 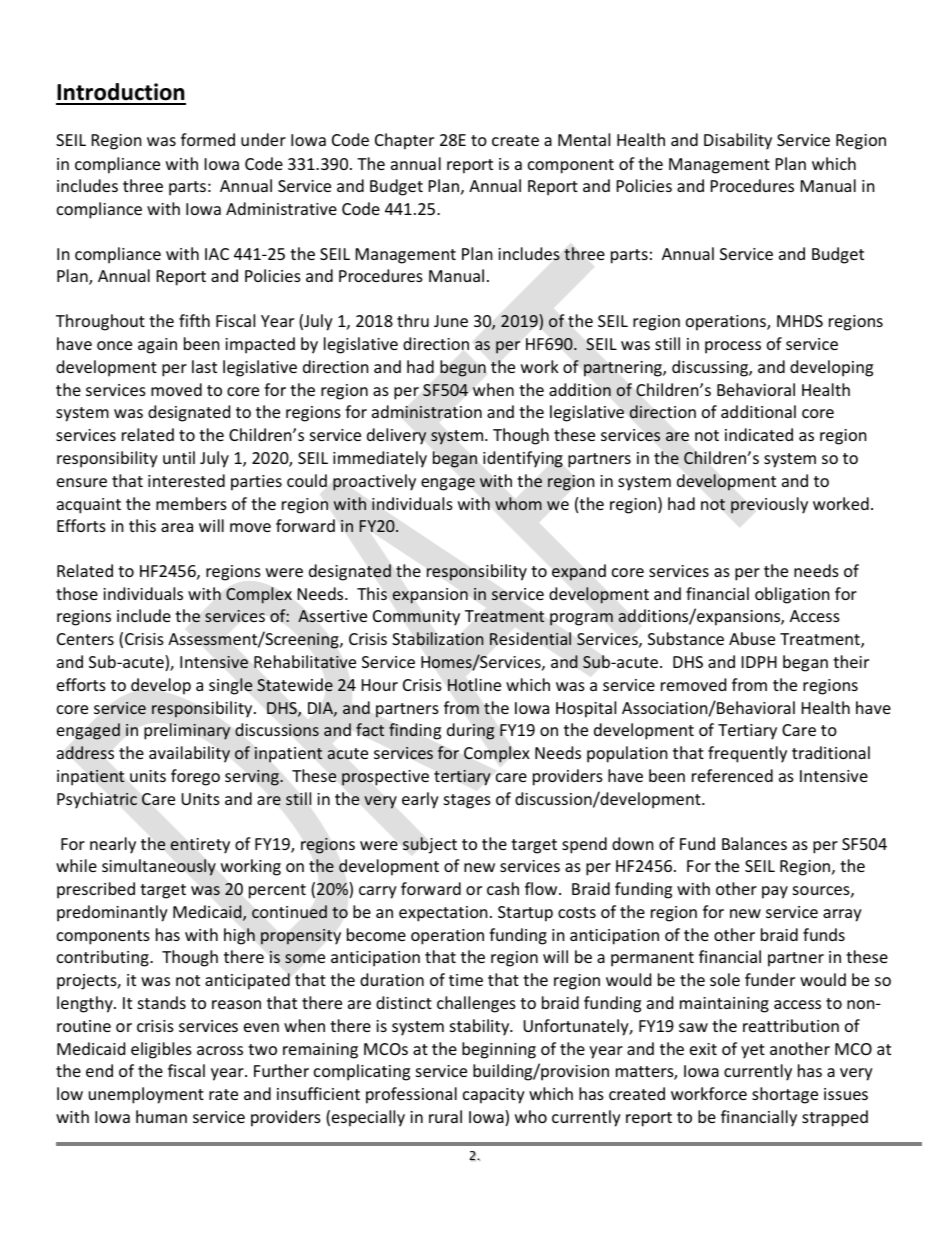 What do you see at coordinates (738, 141) in the image?
I see `Disability` at bounding box center [738, 141].
